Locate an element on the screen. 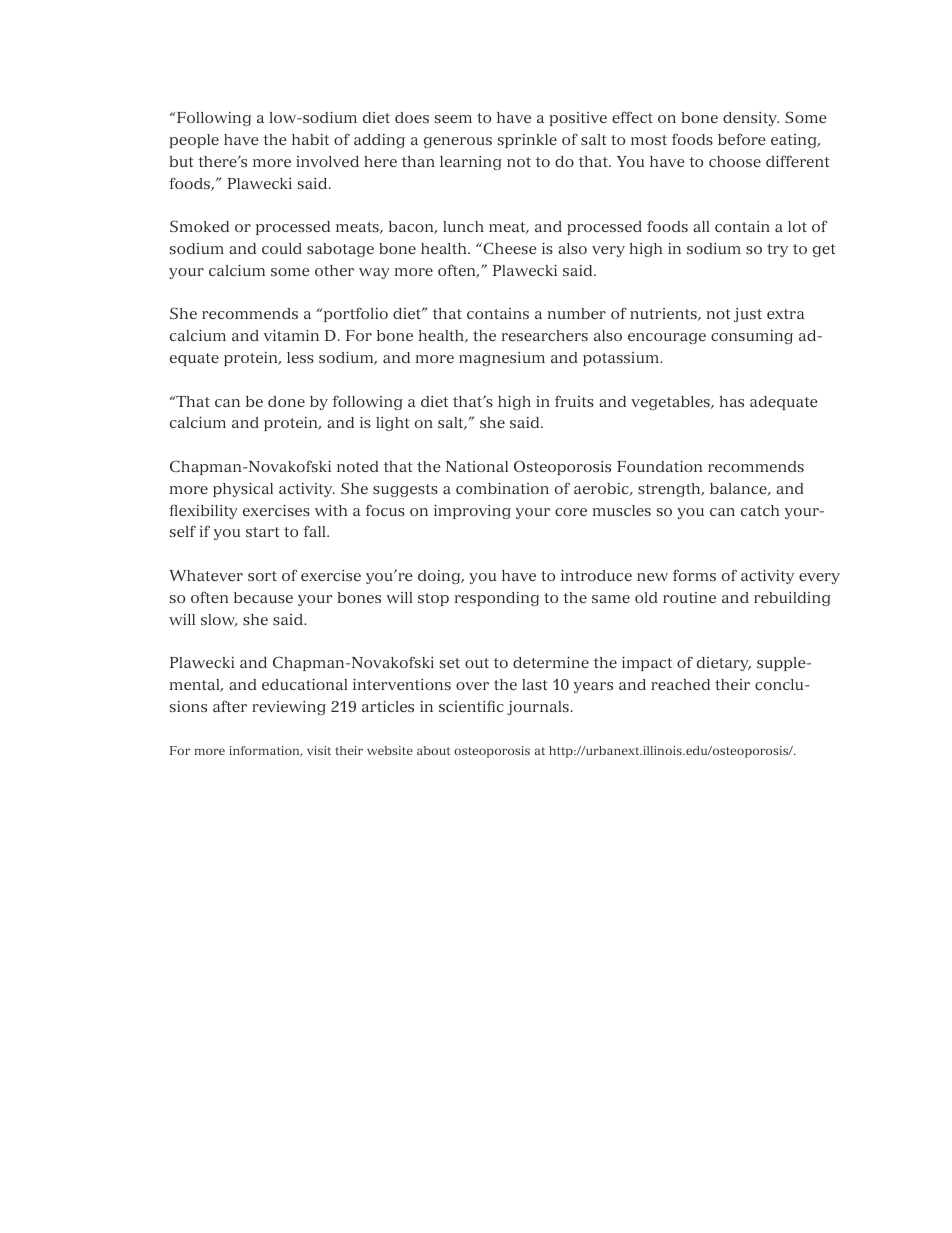  less is located at coordinates (300, 357).
